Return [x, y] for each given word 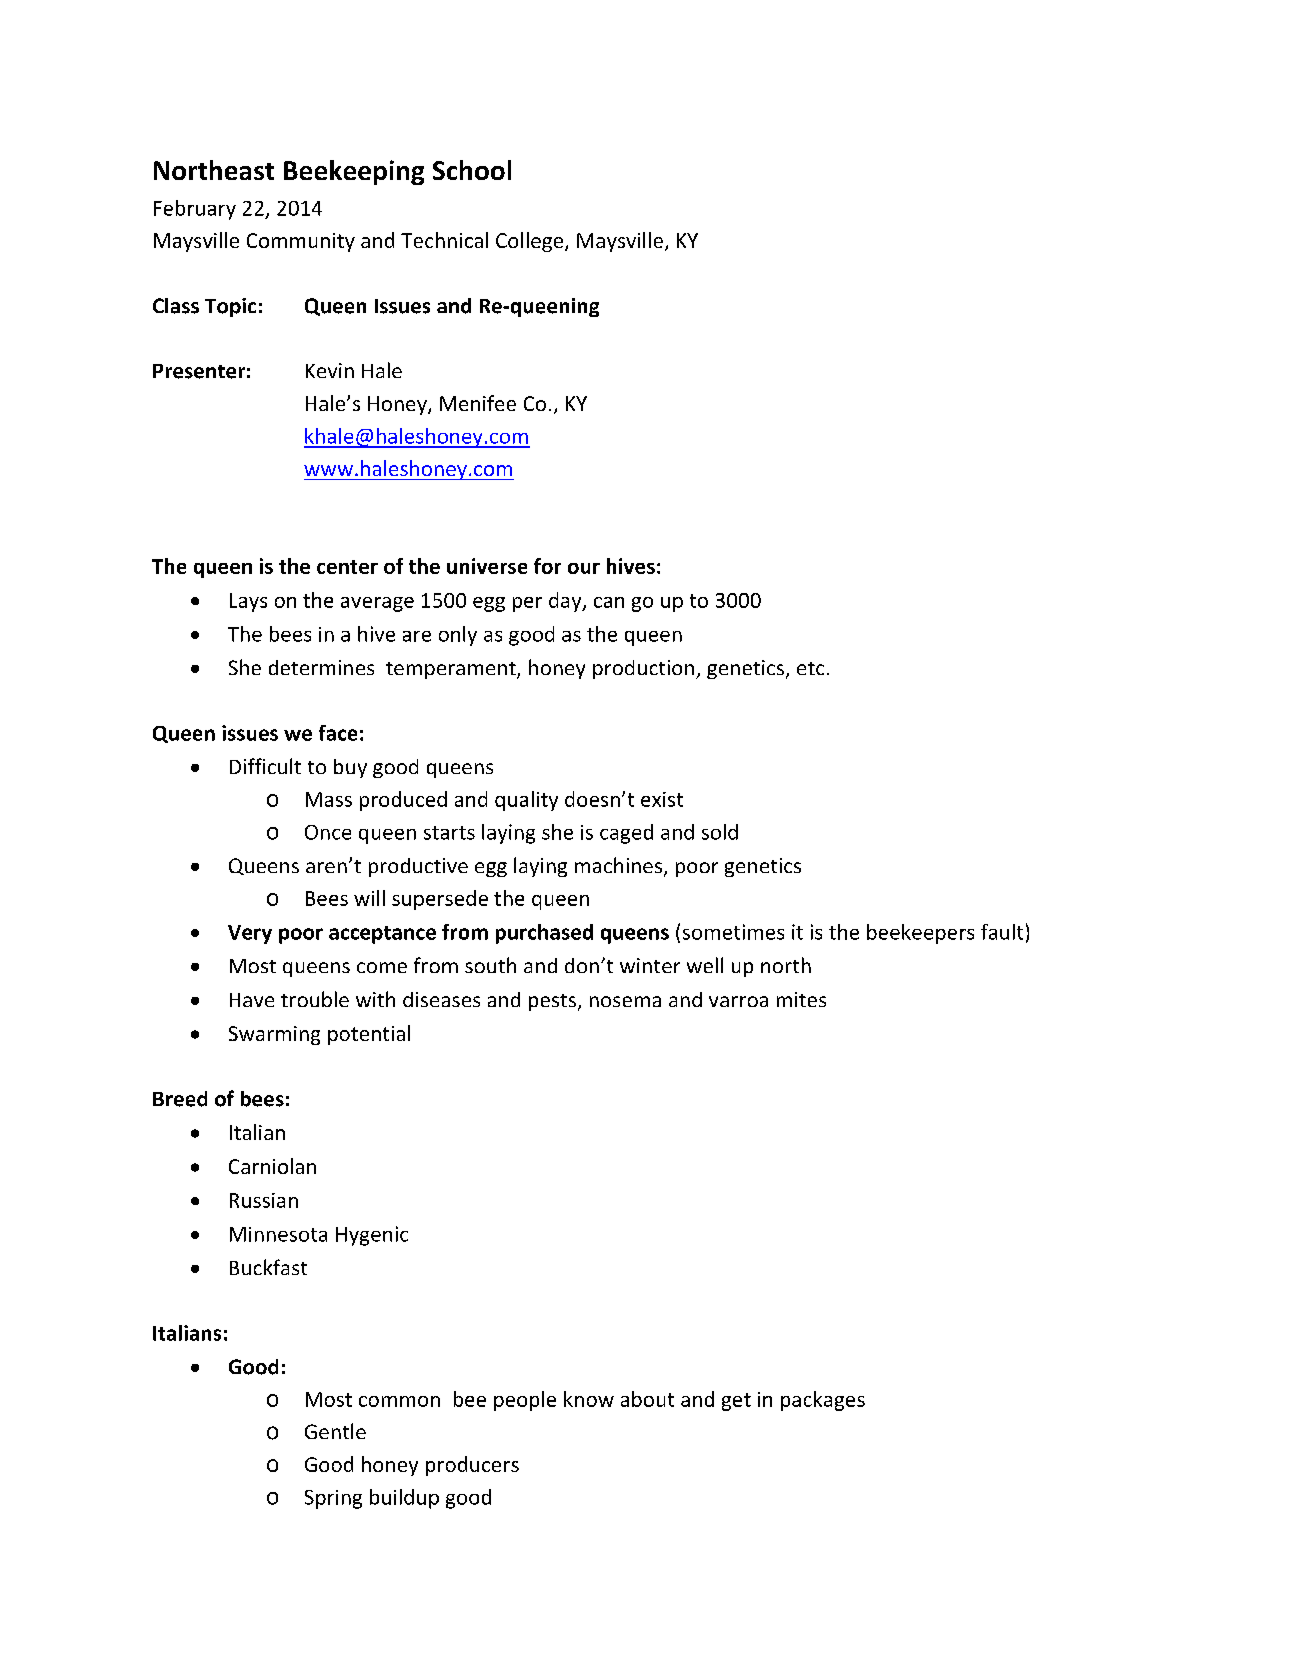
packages [823, 1401]
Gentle [335, 1431]
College [531, 242]
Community [301, 242]
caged [626, 834]
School [472, 170]
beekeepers [920, 934]
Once [328, 832]
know [589, 1399]
